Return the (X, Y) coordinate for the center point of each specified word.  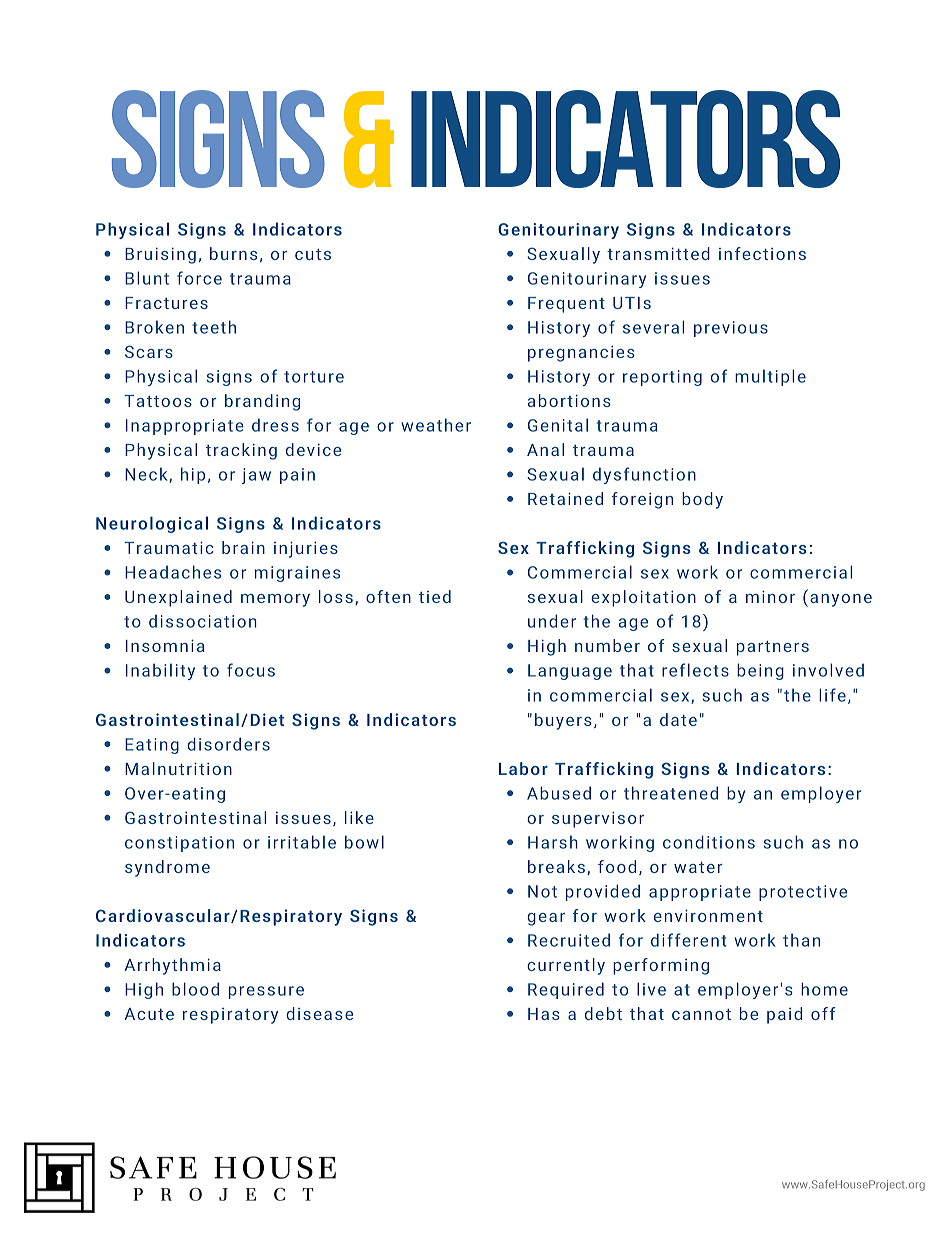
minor (770, 596)
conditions (709, 842)
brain (243, 547)
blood (195, 989)
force (199, 278)
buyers (563, 721)
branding (262, 402)
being (760, 671)
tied (435, 596)
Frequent (566, 305)
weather (436, 425)
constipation (179, 844)
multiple (770, 377)
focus (251, 670)
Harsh (553, 842)
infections (762, 253)
